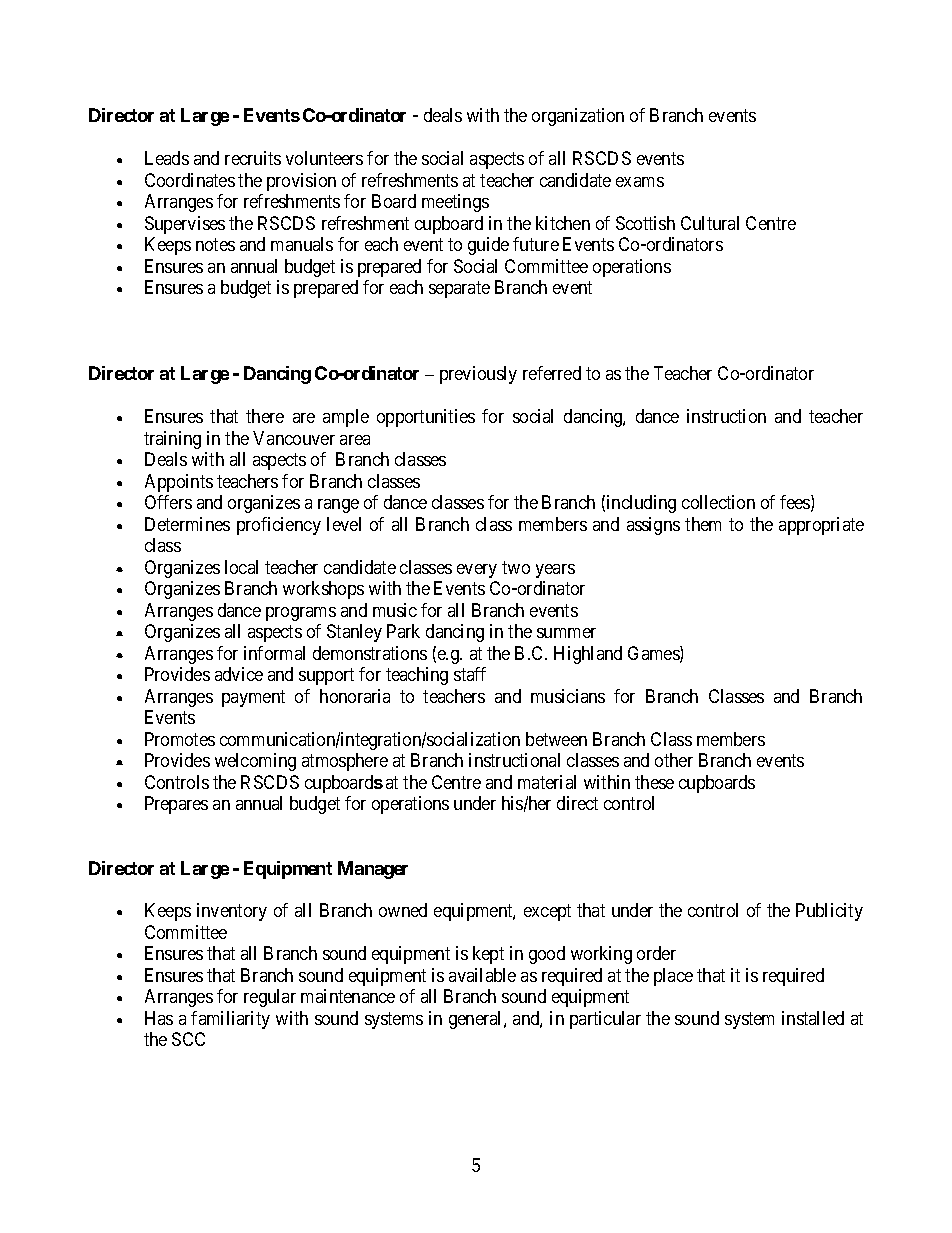  Describe the element at coordinates (176, 805) in the document. I see `Prepares` at that location.
